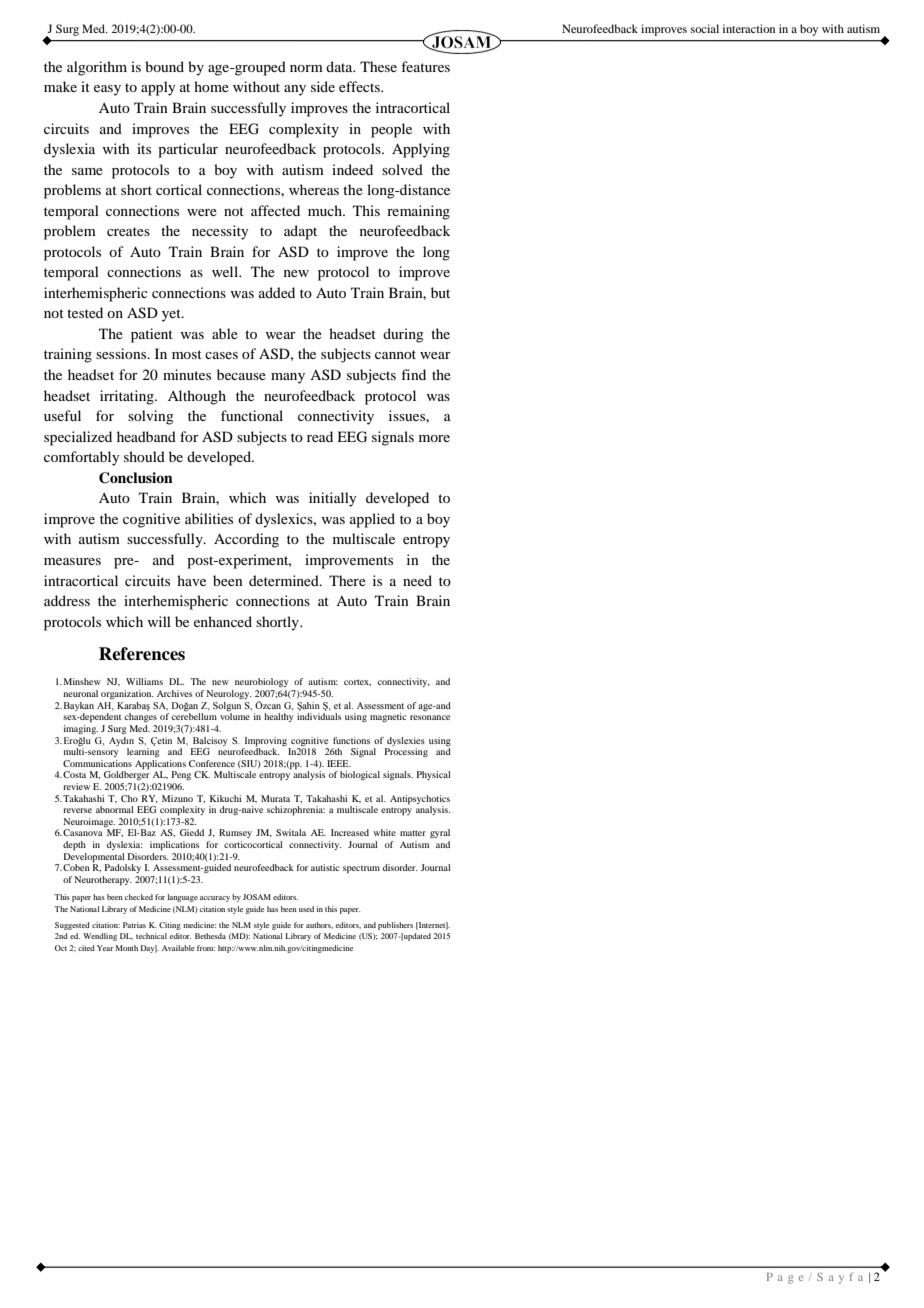  Describe the element at coordinates (151, 936) in the screenshot. I see `technical` at that location.
